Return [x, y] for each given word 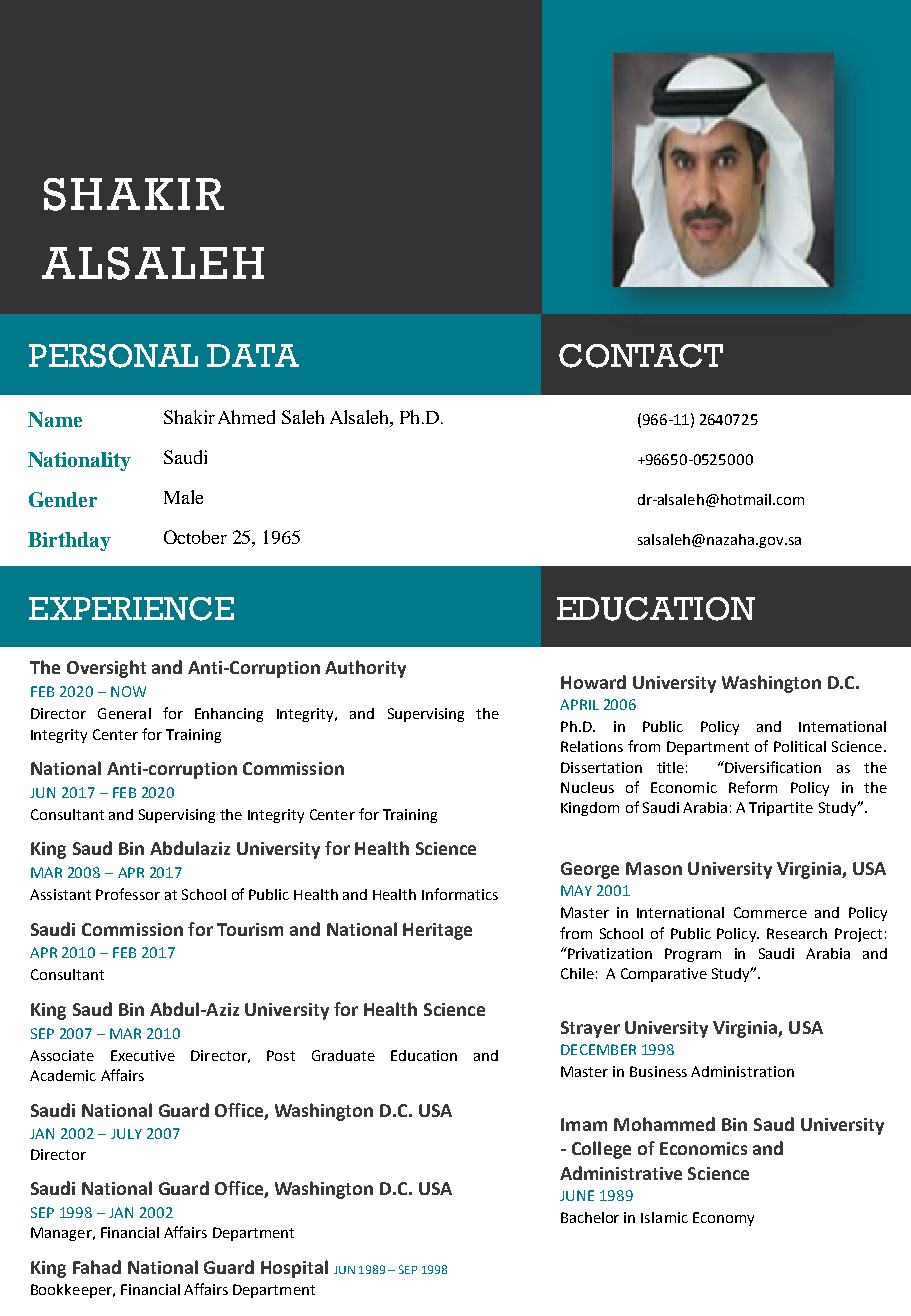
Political [800, 746]
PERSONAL [113, 356]
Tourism [250, 929]
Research [797, 933]
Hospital [294, 1269]
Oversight [106, 669]
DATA [253, 355]
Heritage [437, 931]
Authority [365, 669]
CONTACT [641, 356]
